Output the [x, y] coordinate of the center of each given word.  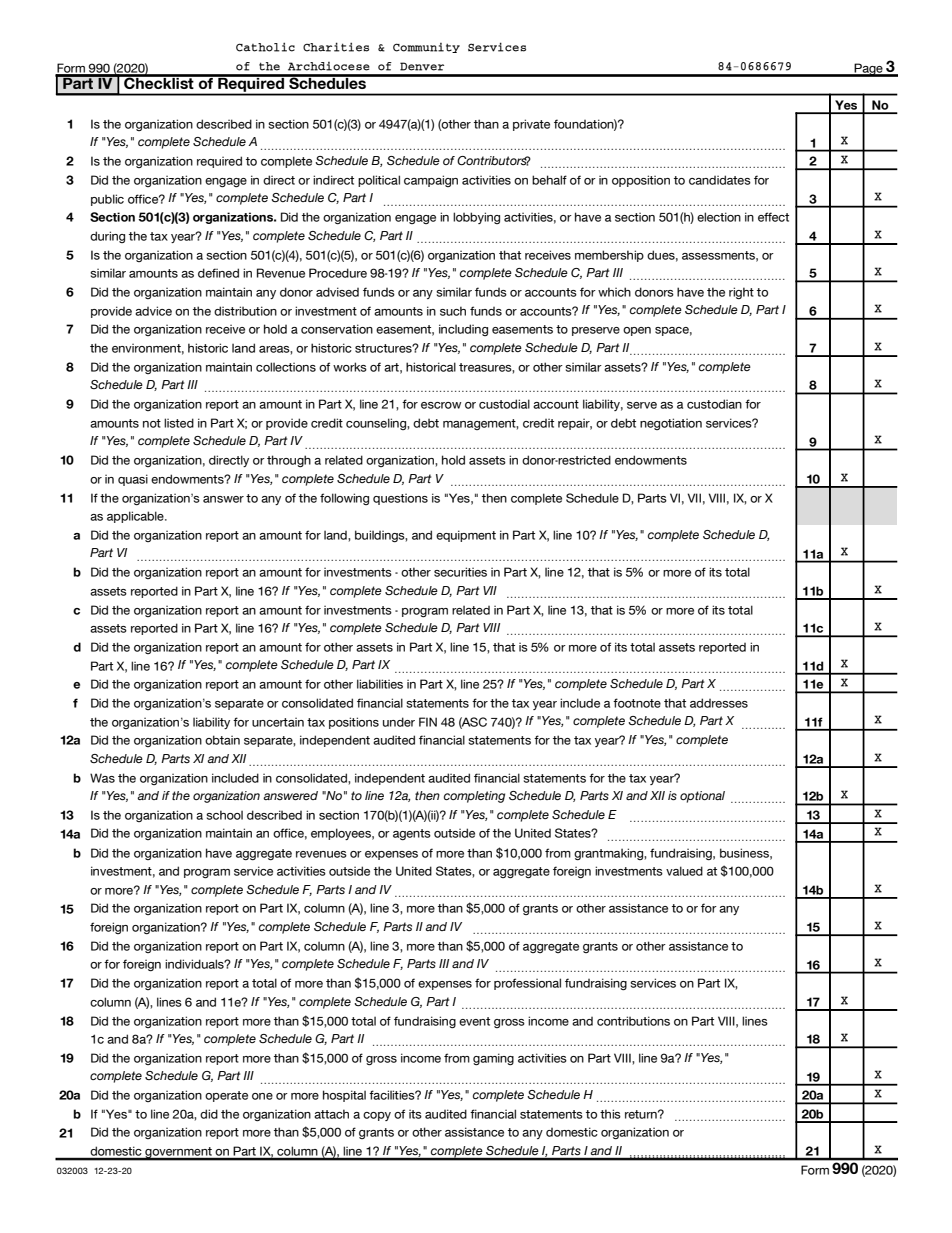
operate [226, 1096]
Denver [422, 66]
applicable [136, 517]
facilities [393, 1095]
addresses [719, 703]
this [610, 1114]
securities [460, 572]
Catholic [265, 47]
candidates [720, 180]
